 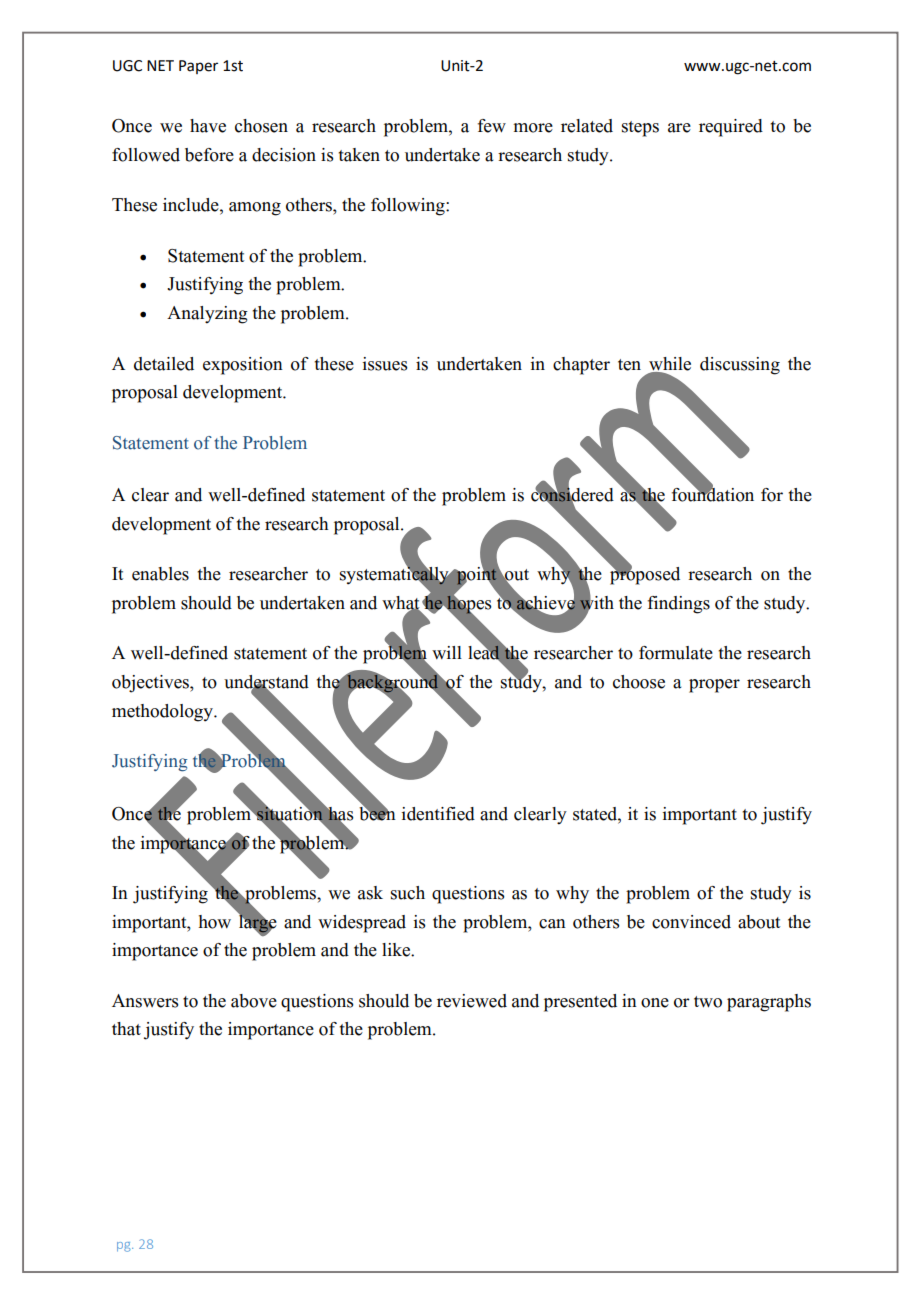 What do you see at coordinates (160, 574) in the screenshot?
I see `enables` at bounding box center [160, 574].
